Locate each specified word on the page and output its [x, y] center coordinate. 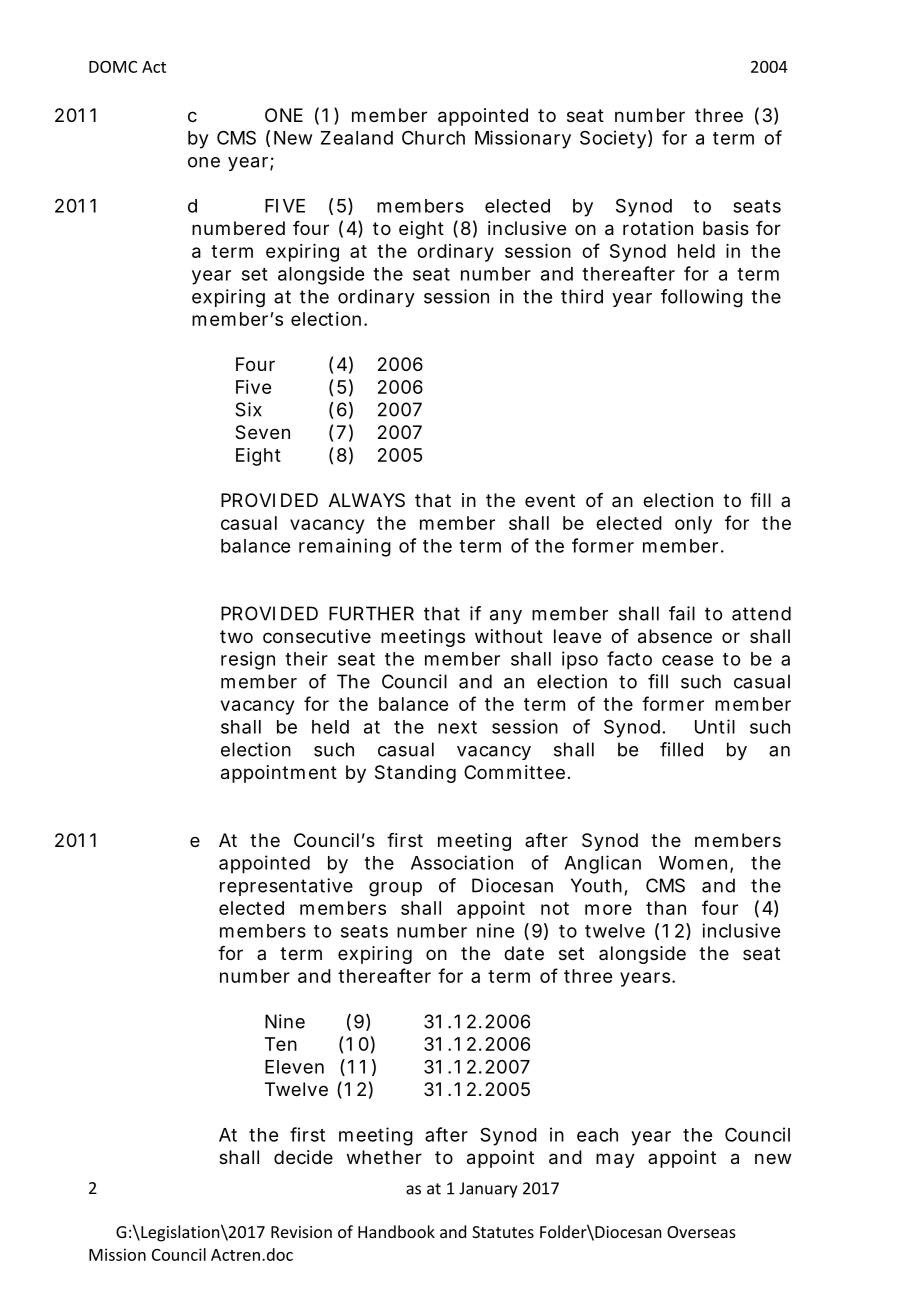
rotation [658, 228]
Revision [301, 1232]
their [306, 658]
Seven [262, 432]
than [666, 908]
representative [286, 887]
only [693, 525]
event [550, 500]
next [457, 727]
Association [462, 862]
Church [433, 138]
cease [687, 660]
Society [613, 139]
